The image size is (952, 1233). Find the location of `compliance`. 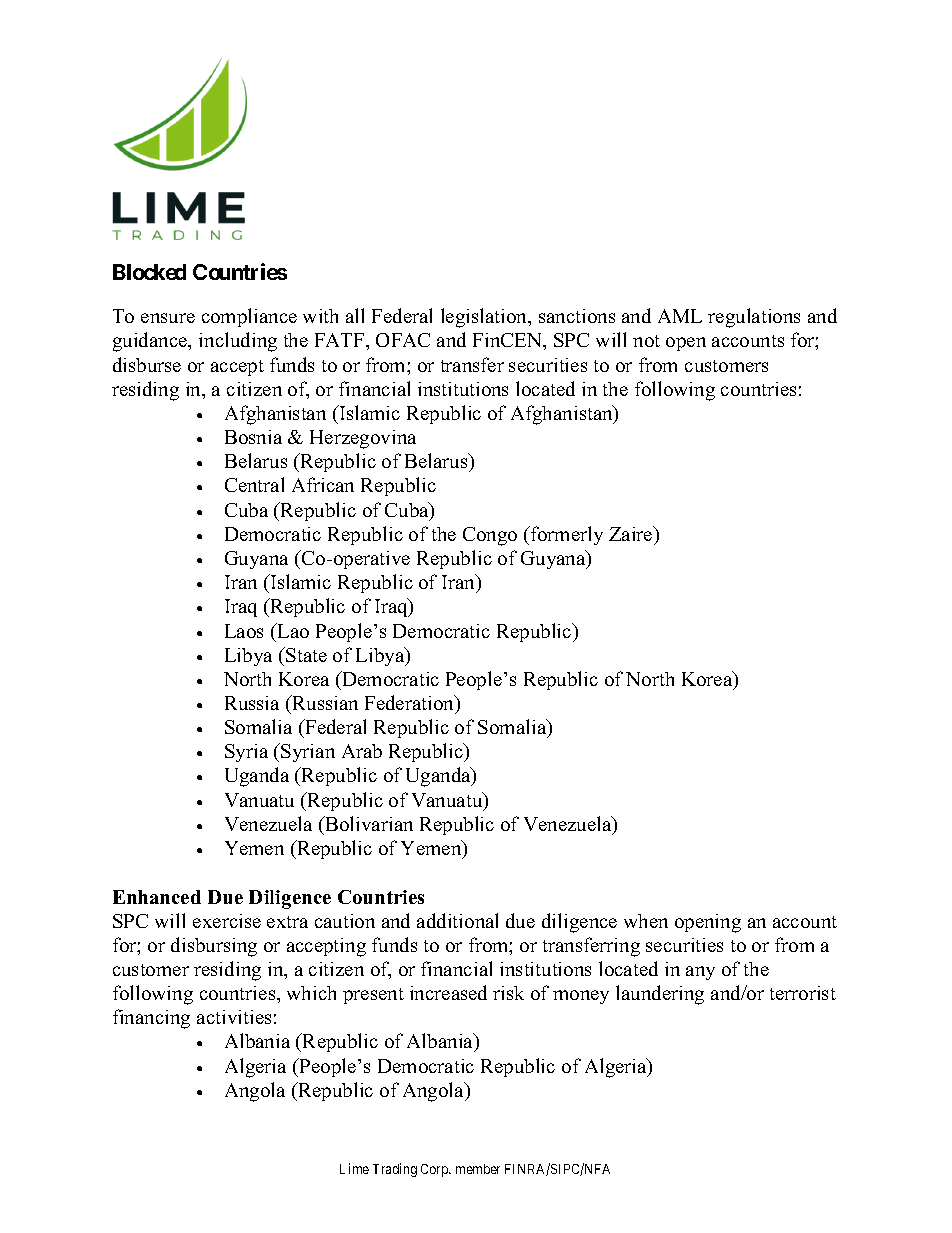

compliance is located at coordinates (249, 317).
